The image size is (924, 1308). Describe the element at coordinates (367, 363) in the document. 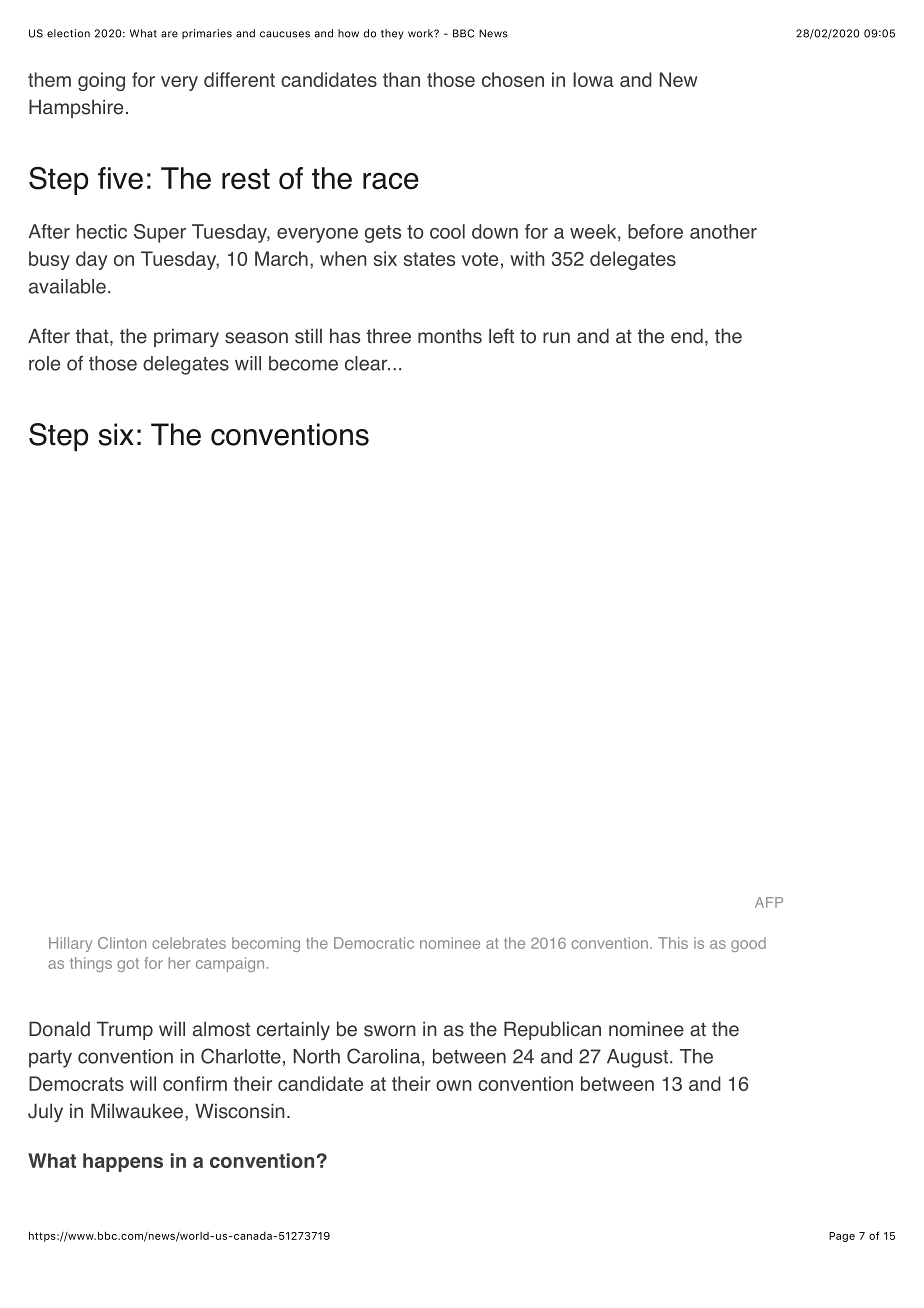

I see `clear` at that location.
